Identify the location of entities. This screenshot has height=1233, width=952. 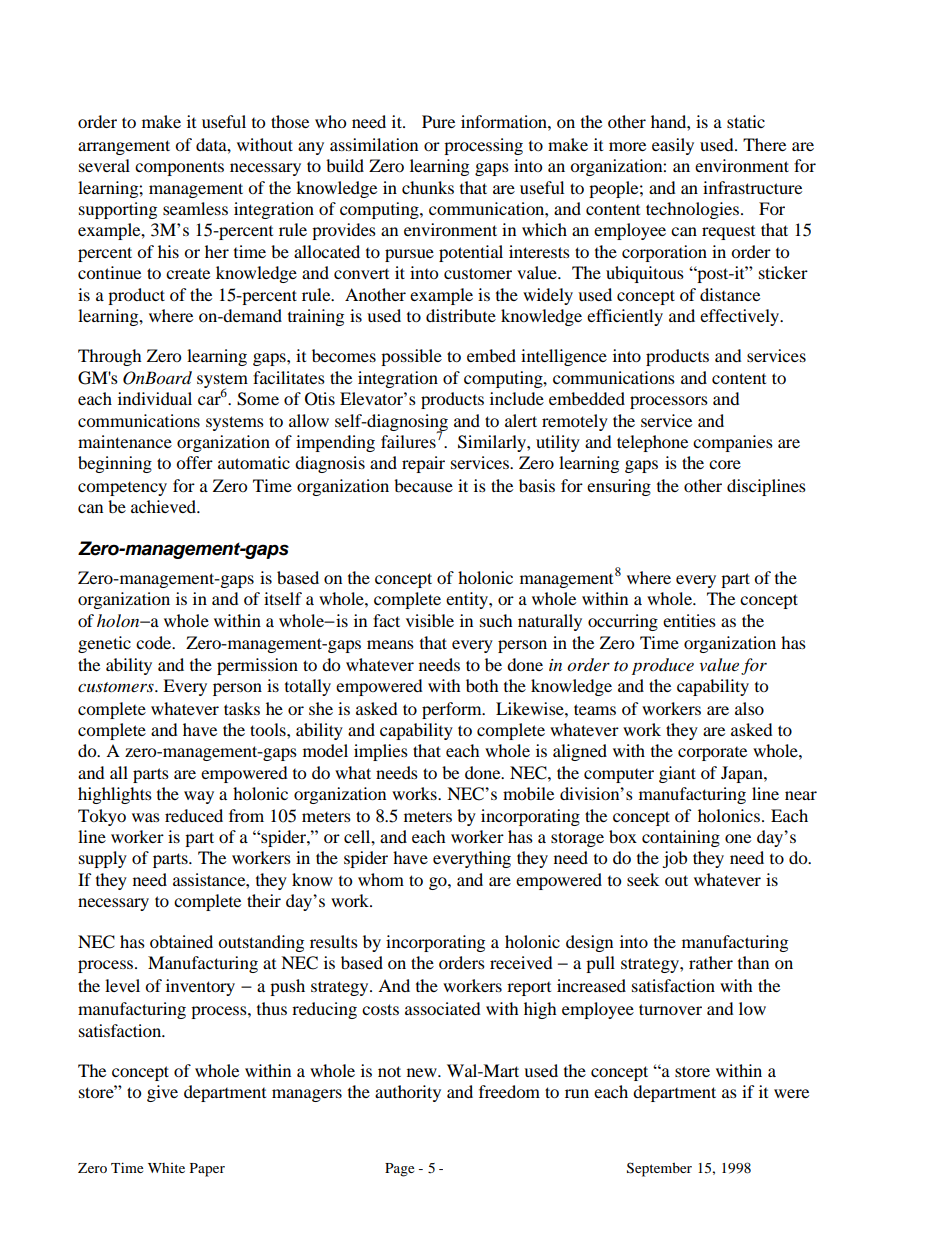
(689, 620).
